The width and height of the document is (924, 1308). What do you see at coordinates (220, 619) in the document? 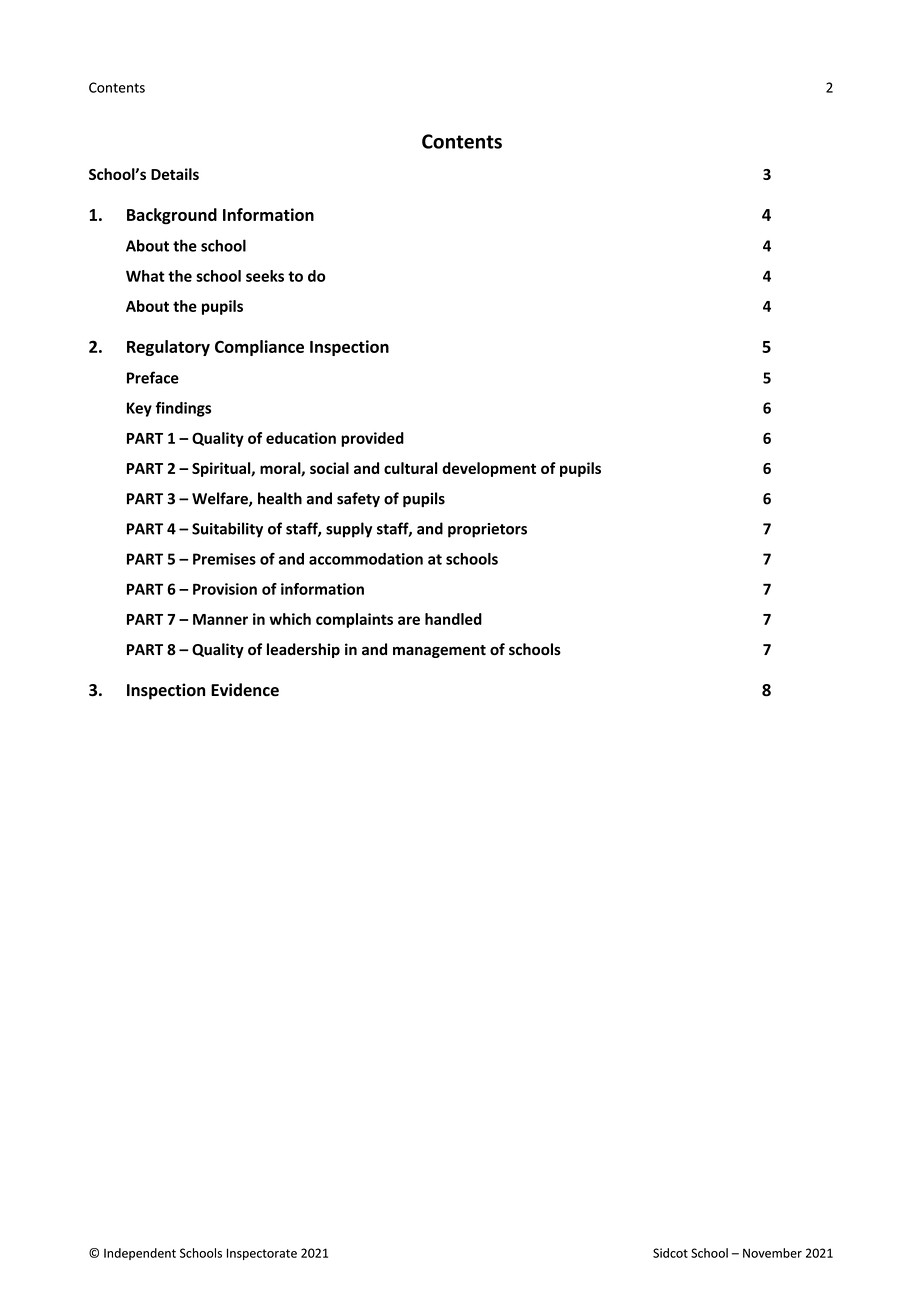
I see `Manner` at bounding box center [220, 619].
